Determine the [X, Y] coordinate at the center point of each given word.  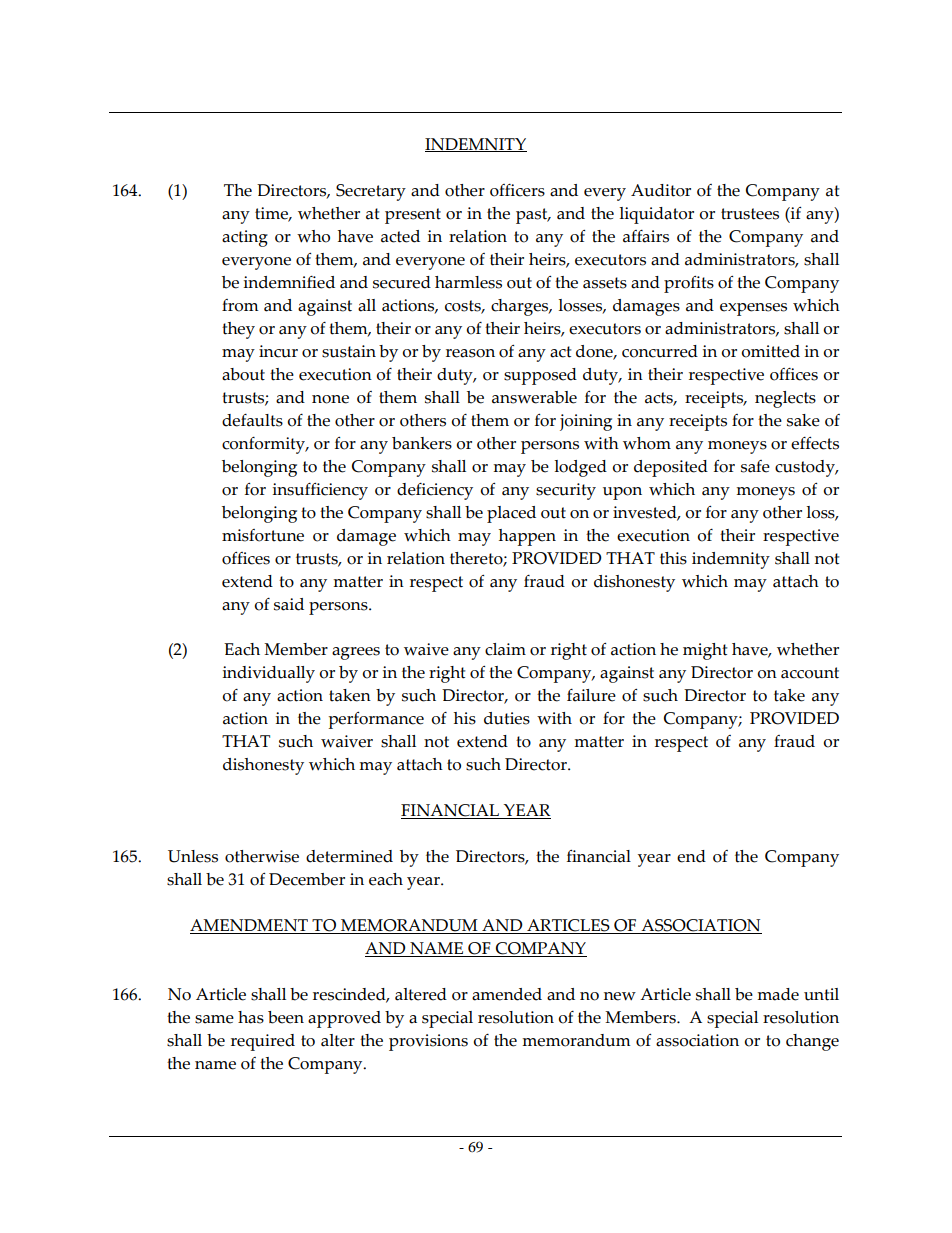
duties [507, 718]
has [251, 1017]
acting [245, 238]
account [810, 673]
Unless [193, 856]
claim [505, 649]
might [705, 651]
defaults [252, 420]
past [533, 216]
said [289, 604]
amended [507, 994]
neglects [785, 399]
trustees [750, 214]
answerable [534, 397]
